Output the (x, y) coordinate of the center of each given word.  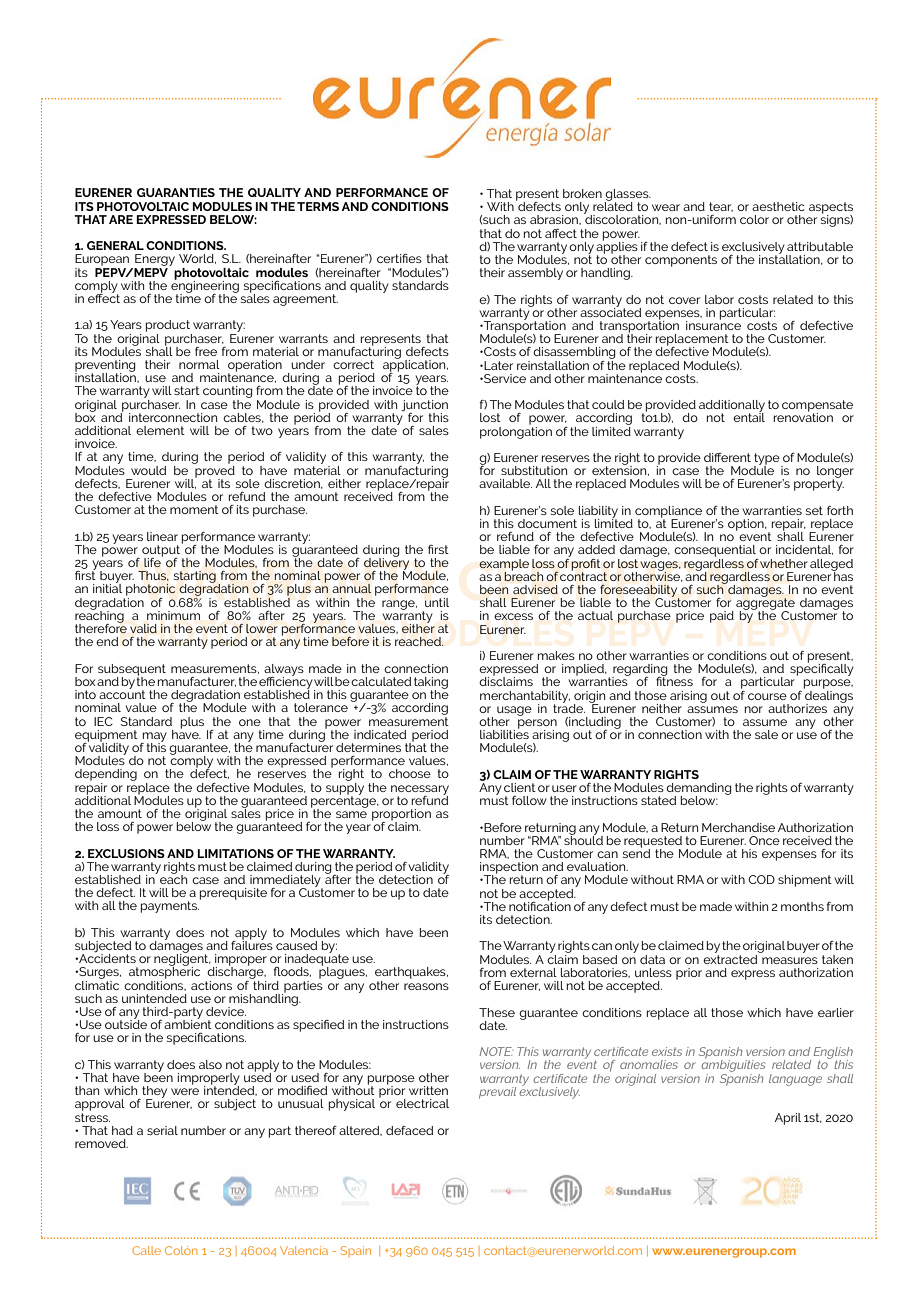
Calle (146, 1250)
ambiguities (733, 1066)
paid (722, 617)
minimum (173, 615)
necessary (420, 791)
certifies (399, 258)
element (160, 430)
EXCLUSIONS (126, 853)
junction (424, 405)
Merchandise (738, 827)
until (437, 602)
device (226, 1011)
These (497, 1012)
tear (721, 207)
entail (749, 416)
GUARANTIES (176, 192)
